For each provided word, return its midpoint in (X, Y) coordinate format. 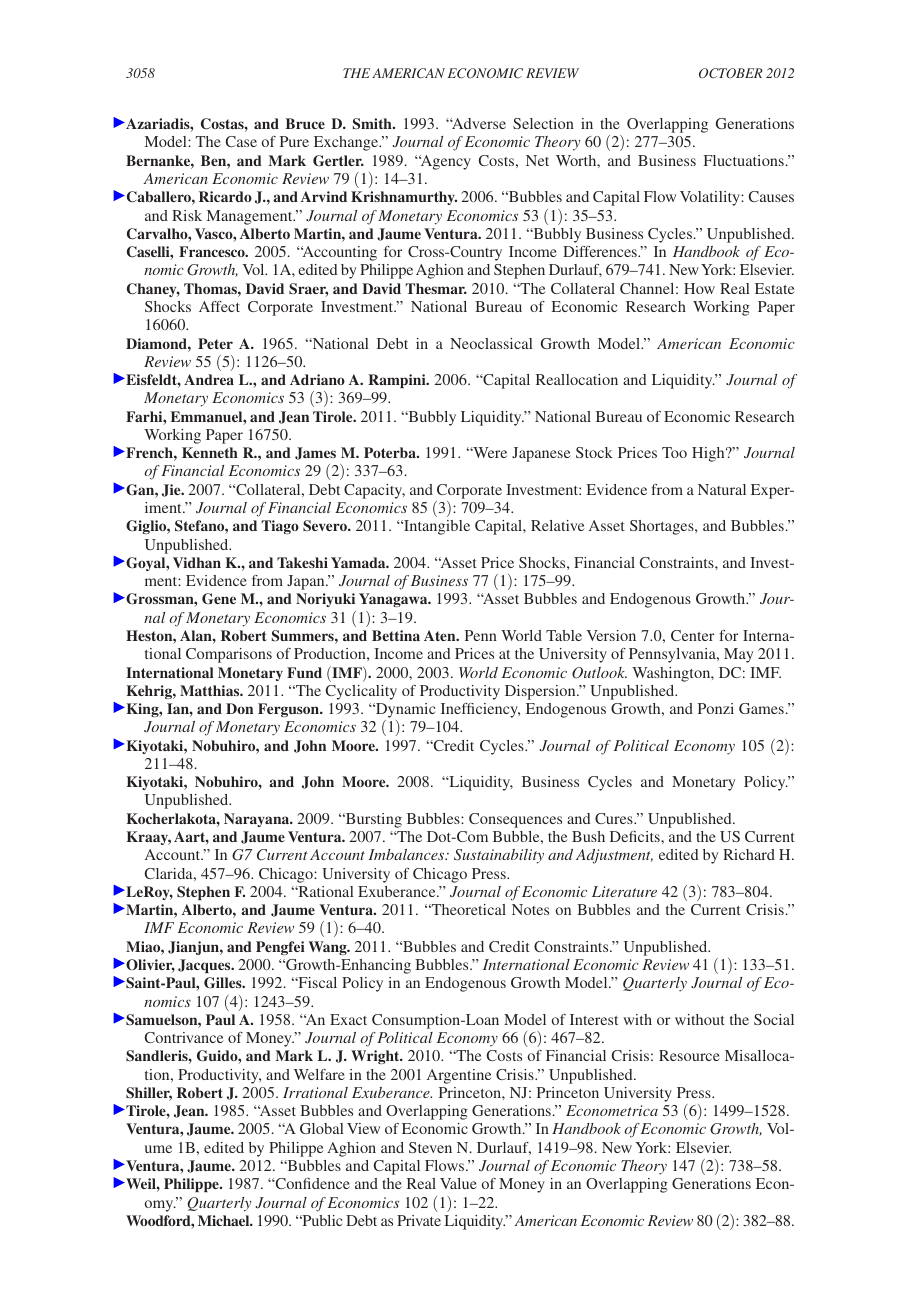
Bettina (396, 635)
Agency (445, 162)
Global (322, 1128)
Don (239, 708)
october (731, 73)
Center (692, 635)
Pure (294, 141)
